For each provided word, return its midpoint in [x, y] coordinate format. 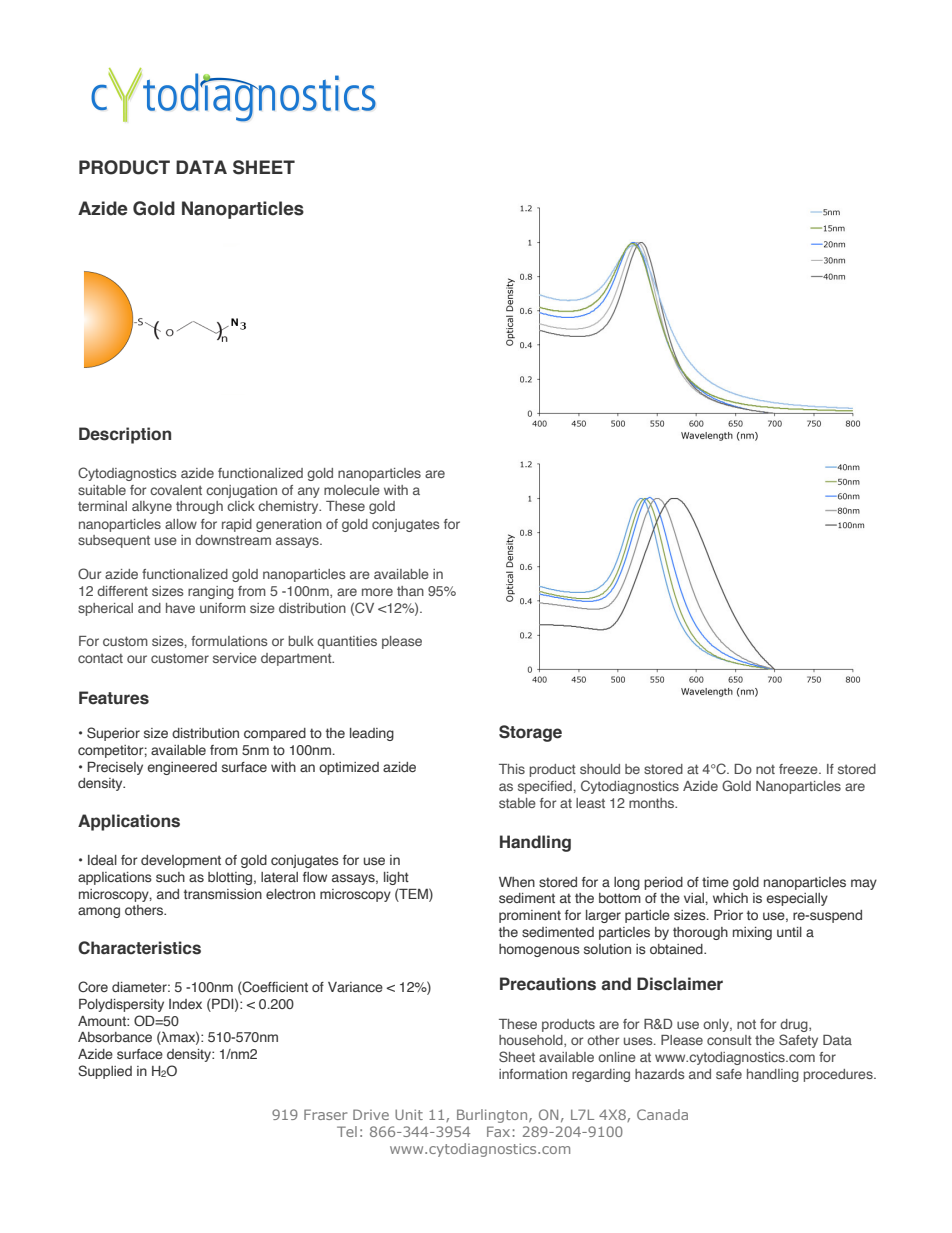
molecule [352, 490]
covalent [176, 490]
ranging [211, 592]
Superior [113, 734]
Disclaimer [680, 984]
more [377, 592]
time [715, 882]
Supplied [105, 1072]
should [600, 769]
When [517, 882]
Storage [530, 733]
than [410, 591]
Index [185, 1004]
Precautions [548, 984]
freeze [799, 769]
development [181, 861]
